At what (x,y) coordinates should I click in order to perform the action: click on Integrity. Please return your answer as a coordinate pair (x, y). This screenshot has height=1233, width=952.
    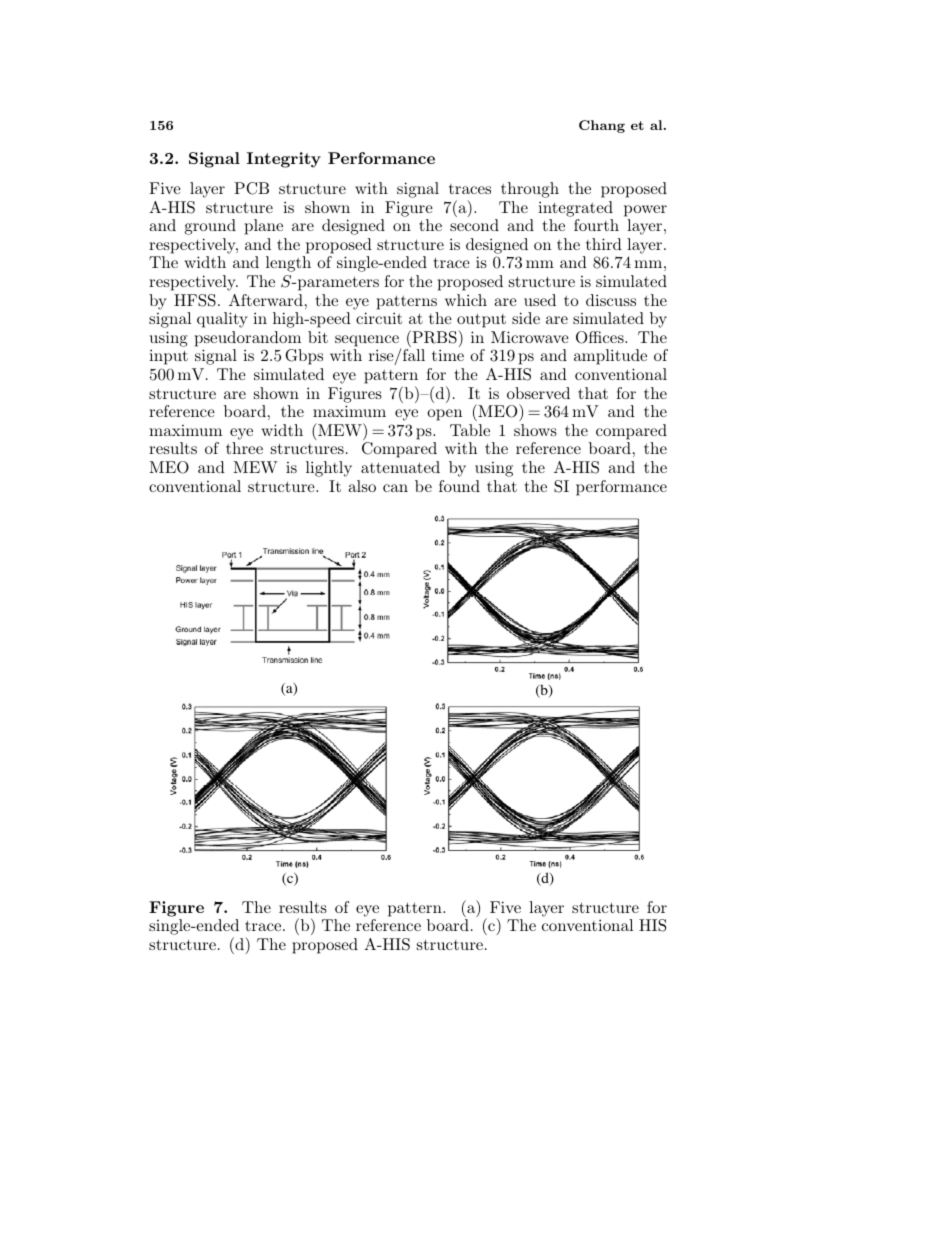
    Looking at the image, I should click on (284, 160).
